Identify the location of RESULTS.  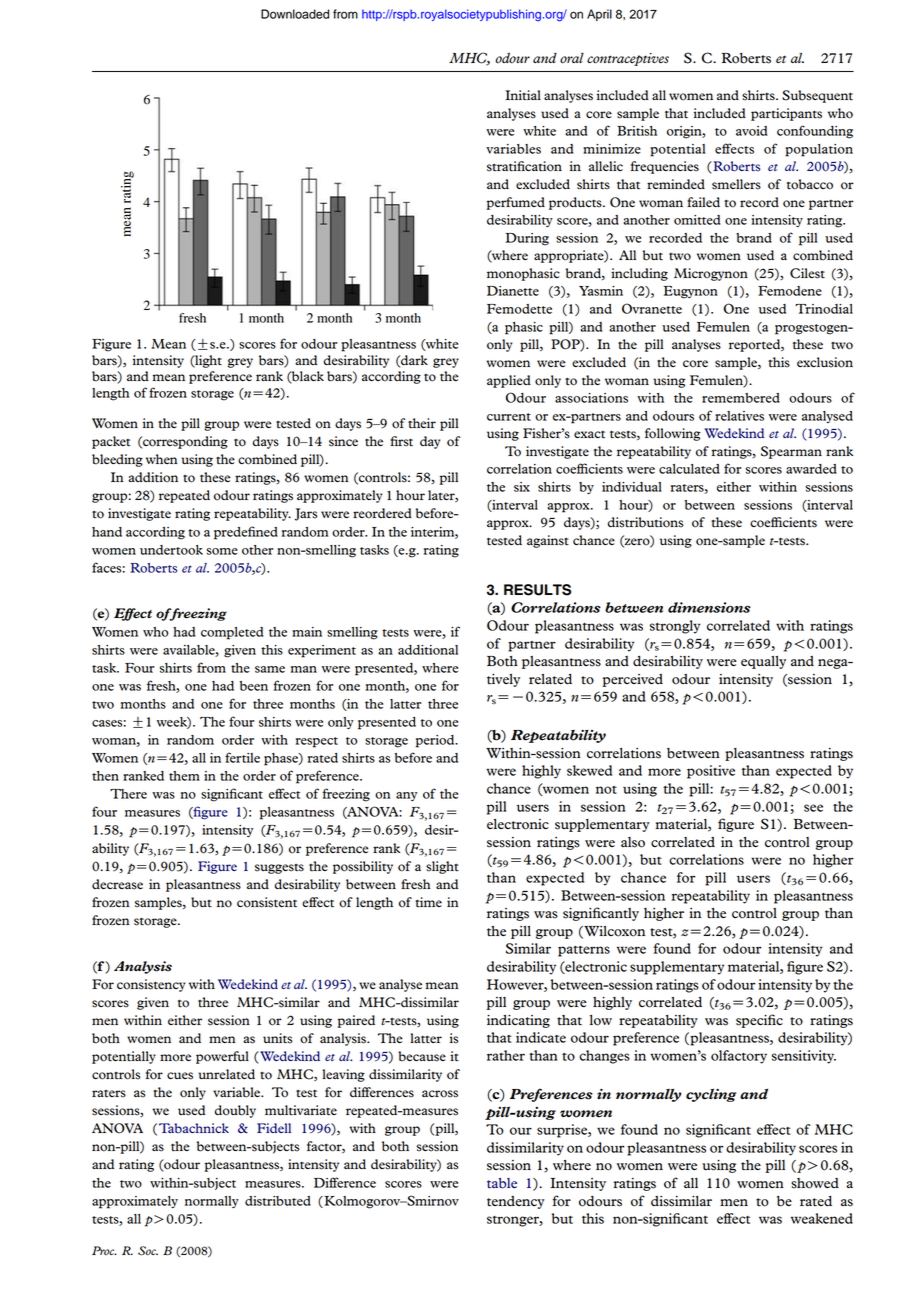
(537, 590).
